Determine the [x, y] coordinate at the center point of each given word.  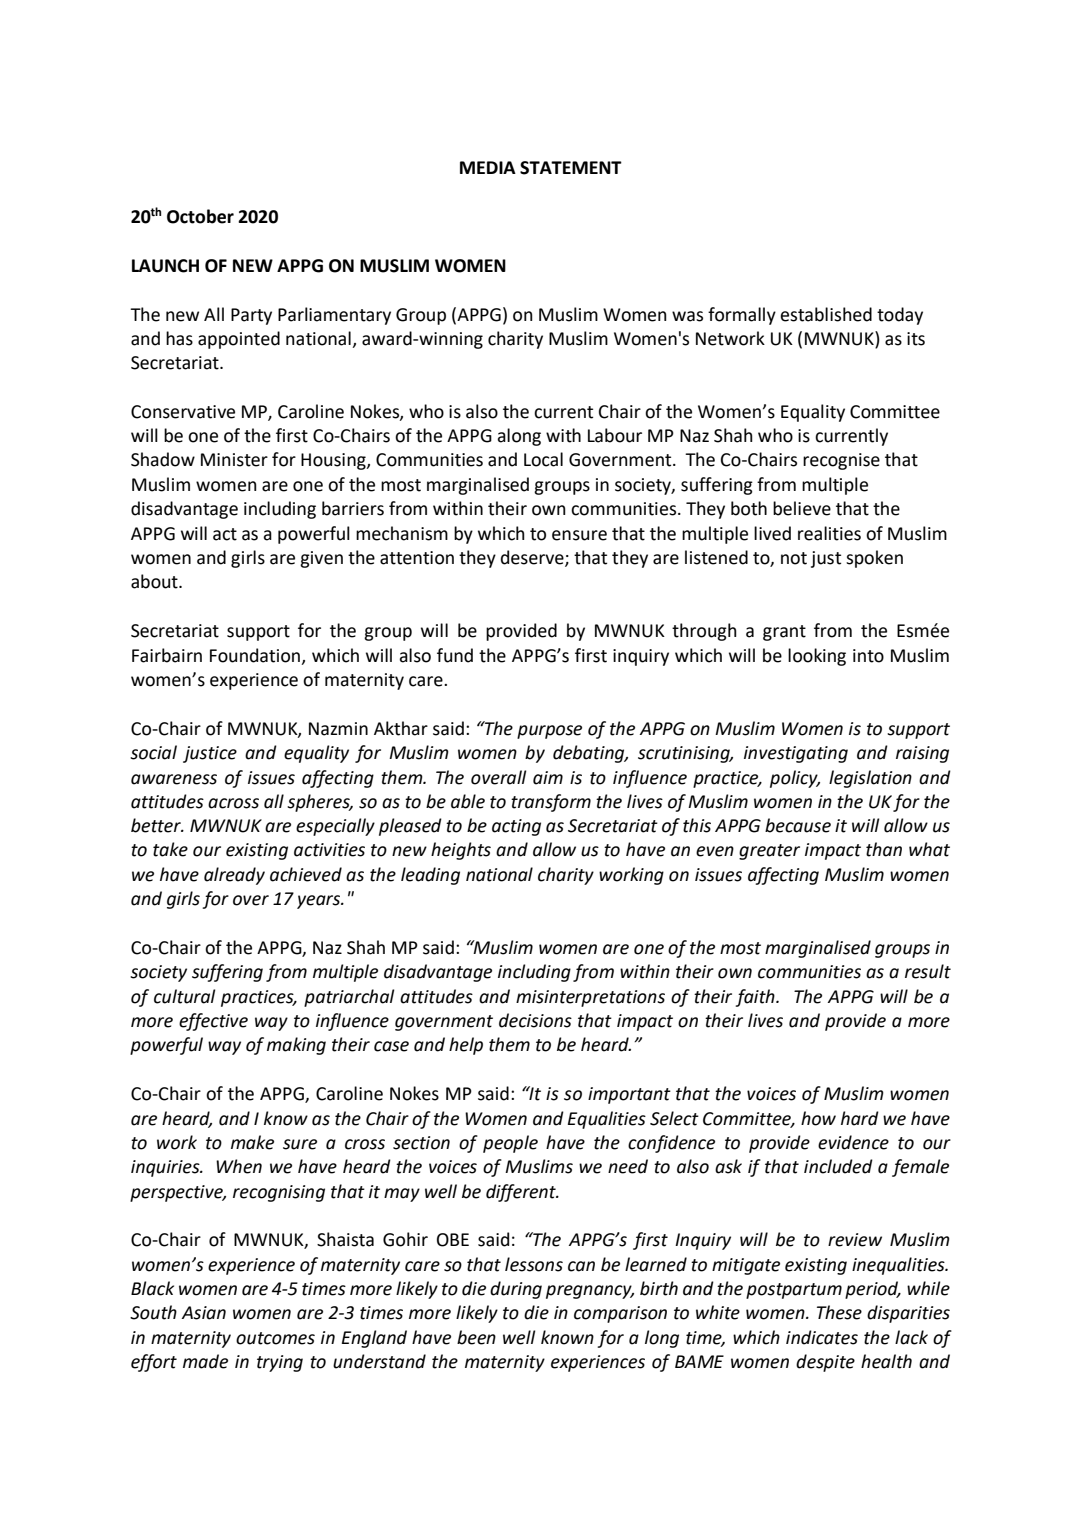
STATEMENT [571, 168]
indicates [822, 1337]
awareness [174, 779]
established [826, 314]
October [200, 216]
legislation [870, 779]
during [516, 1290]
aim [548, 778]
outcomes [275, 1338]
